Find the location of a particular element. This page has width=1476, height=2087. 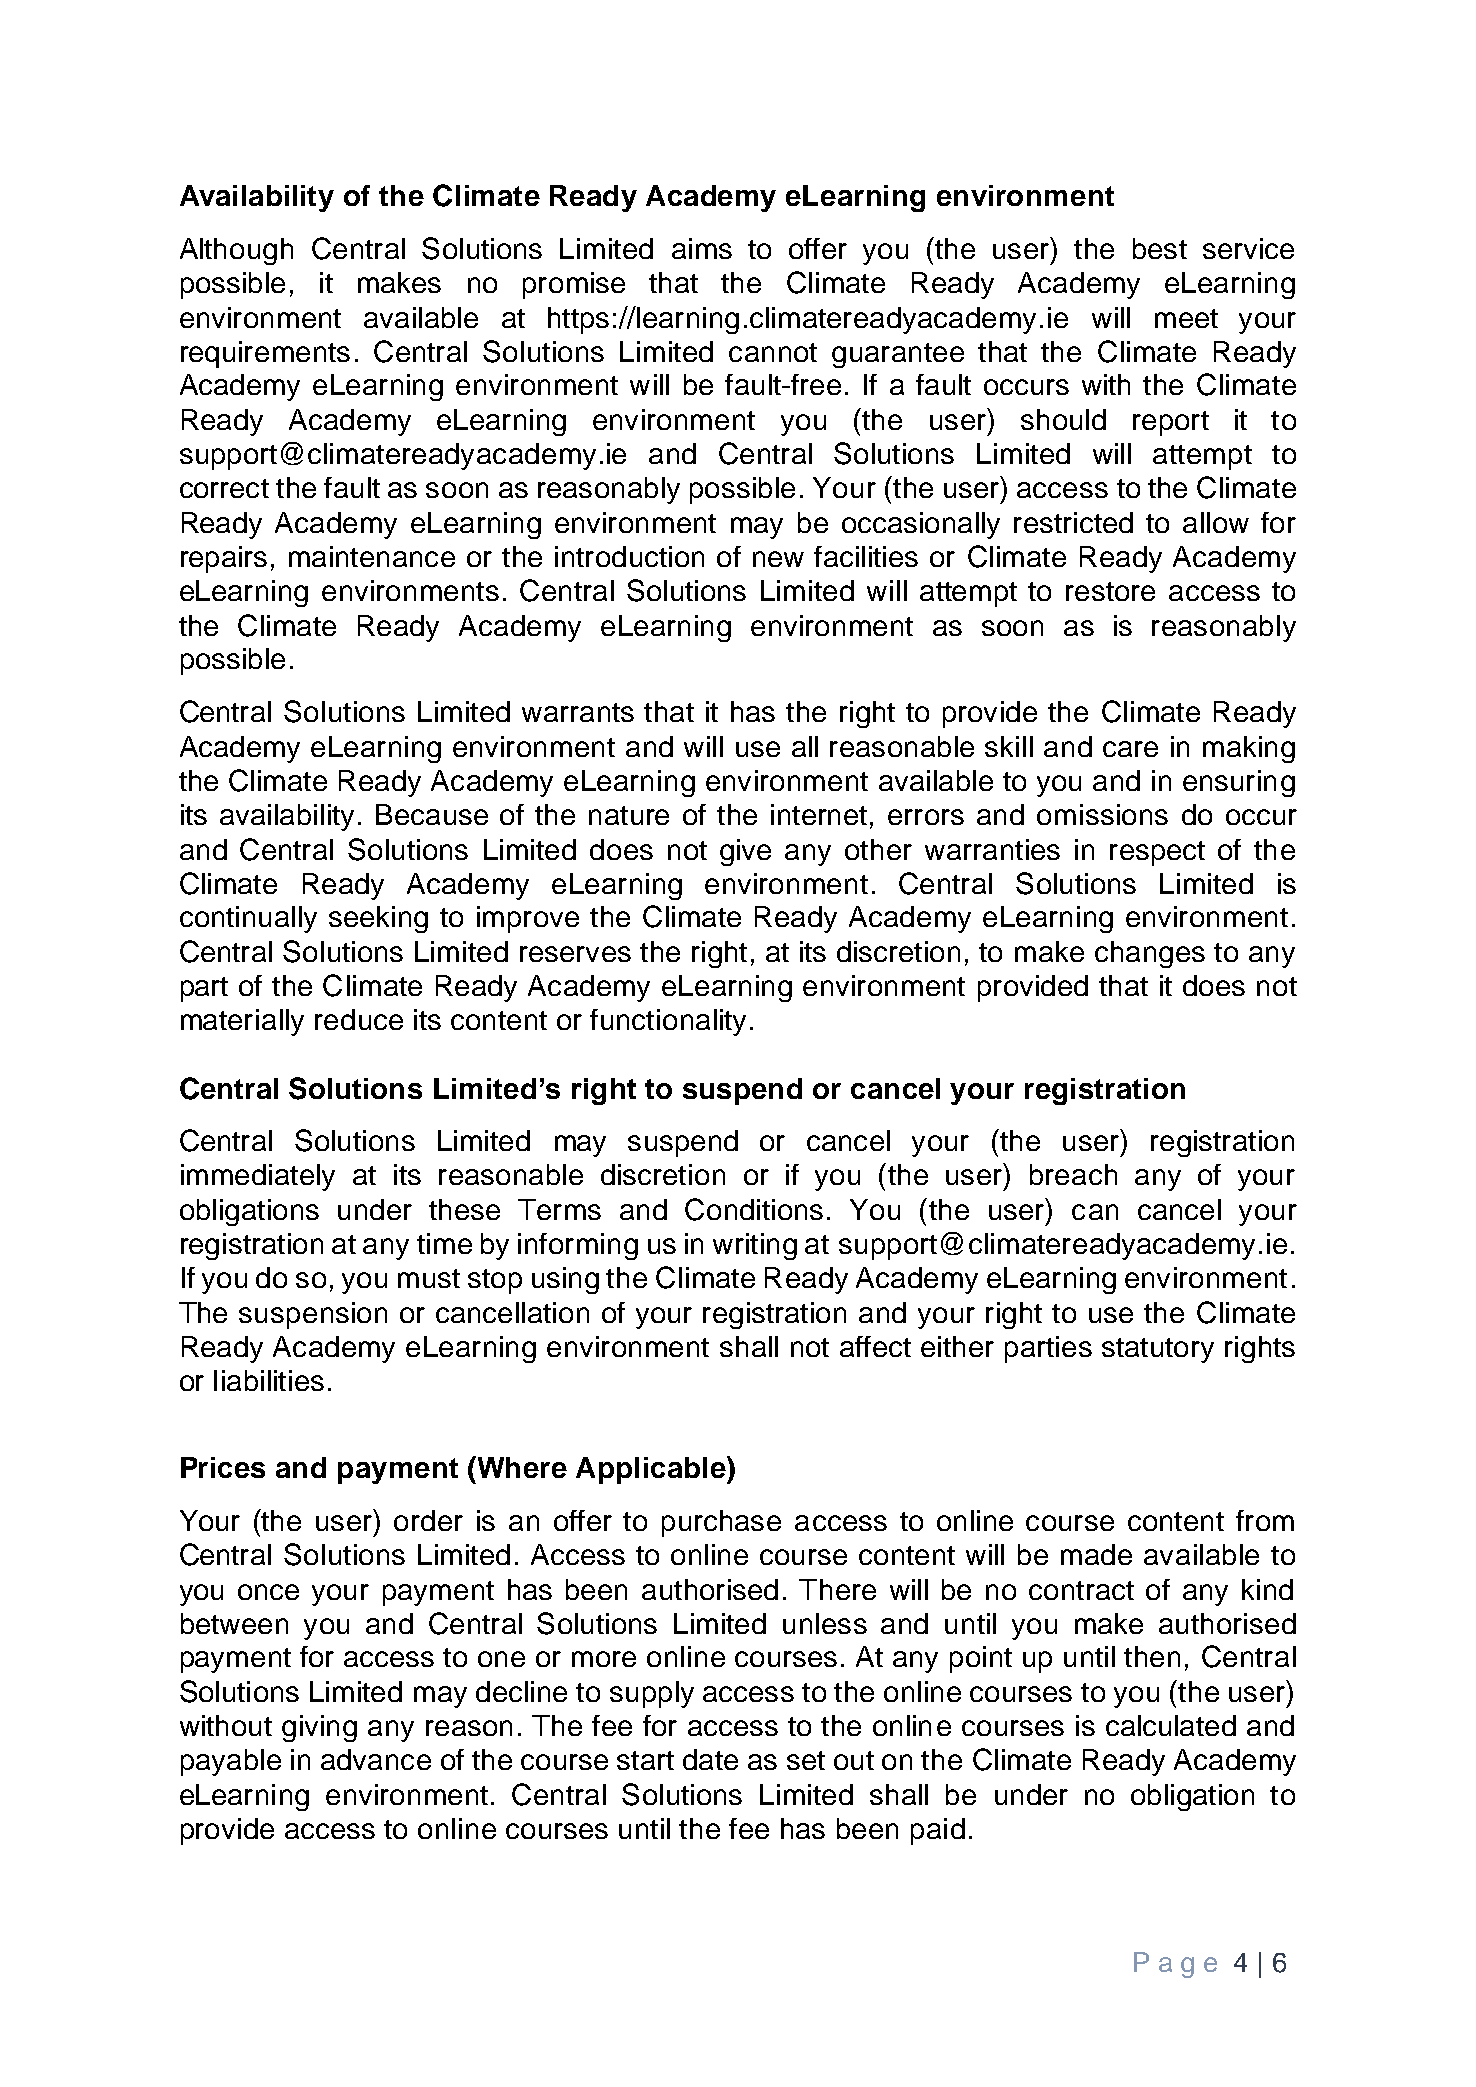

requirements is located at coordinates (265, 354).
